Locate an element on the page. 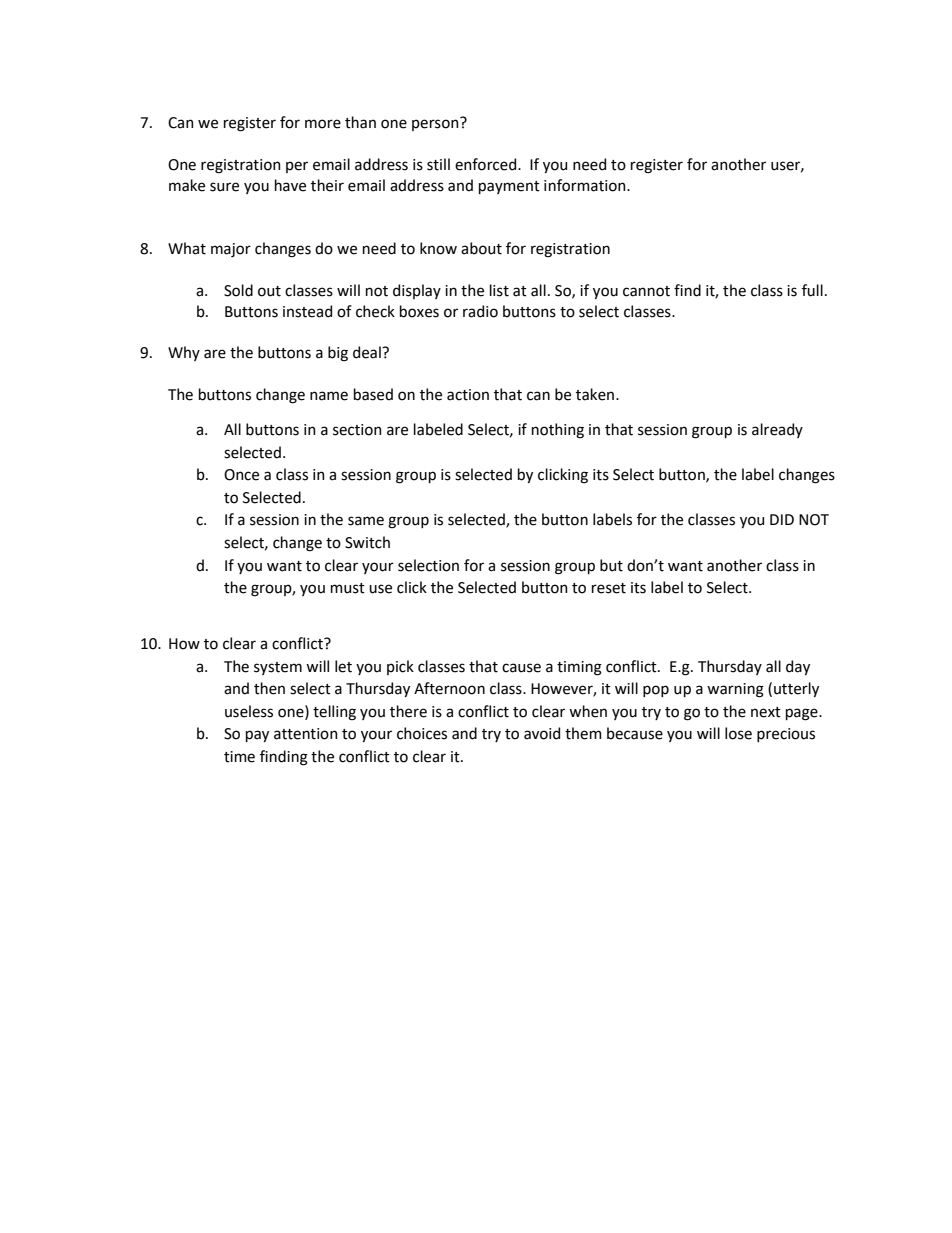  full is located at coordinates (812, 290).
